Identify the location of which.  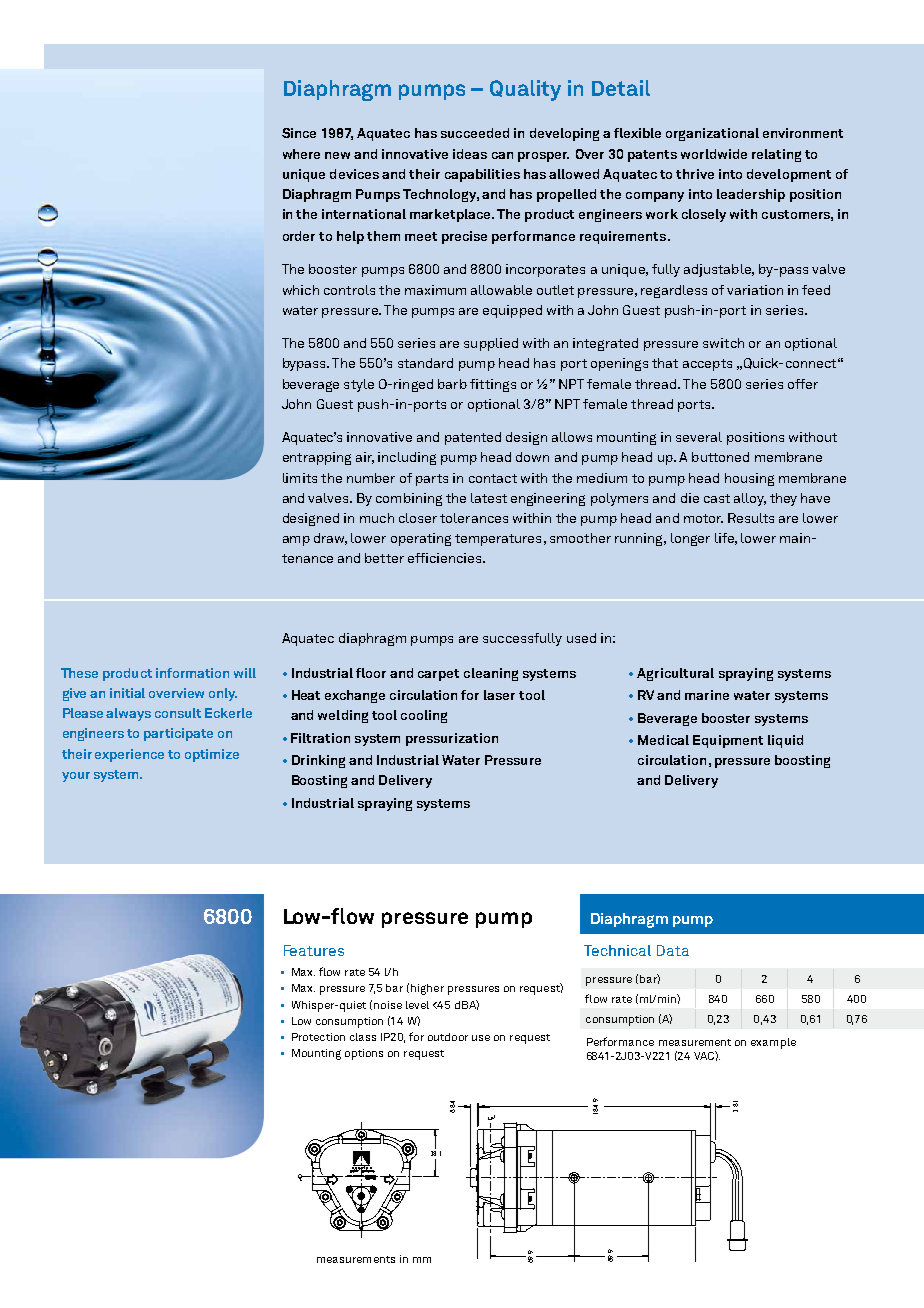
(301, 290).
